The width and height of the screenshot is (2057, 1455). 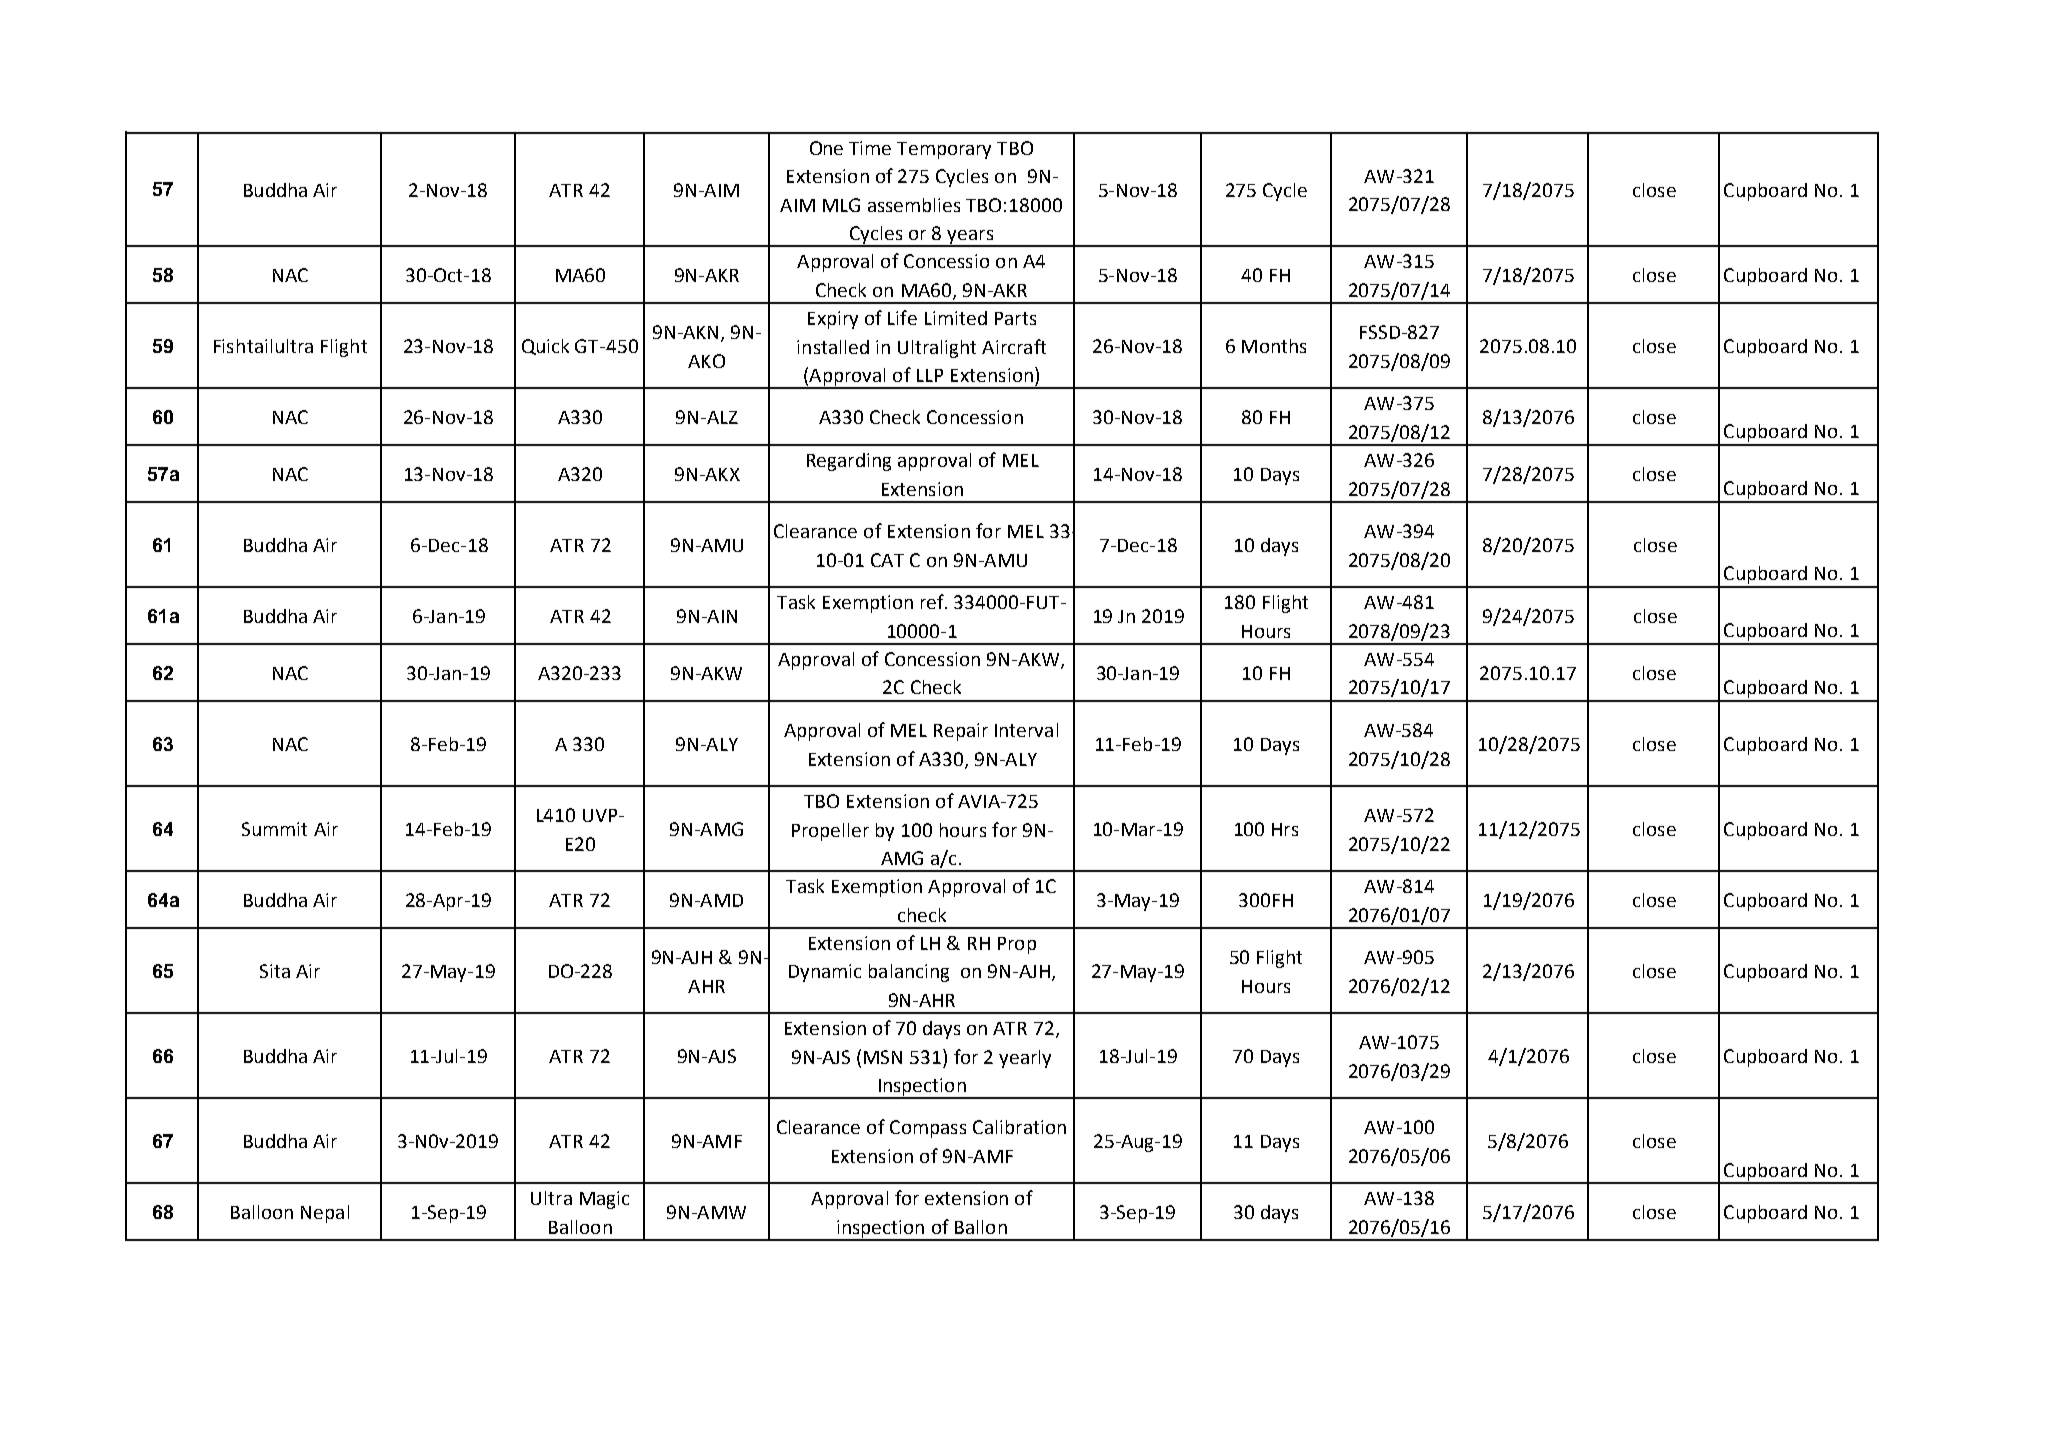 I want to click on Interval, so click(x=1026, y=730).
